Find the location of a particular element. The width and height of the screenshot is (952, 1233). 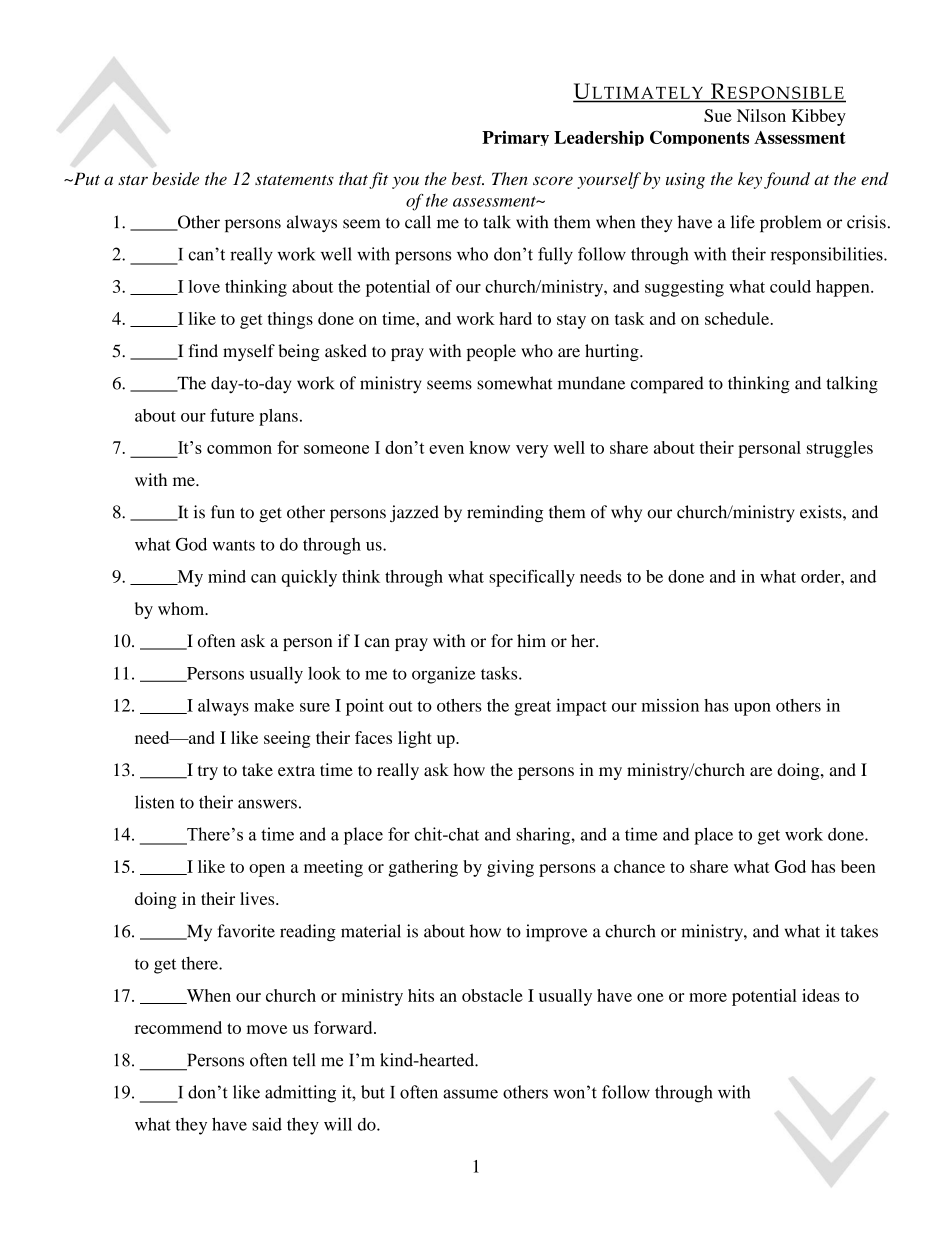

ideas is located at coordinates (821, 995).
